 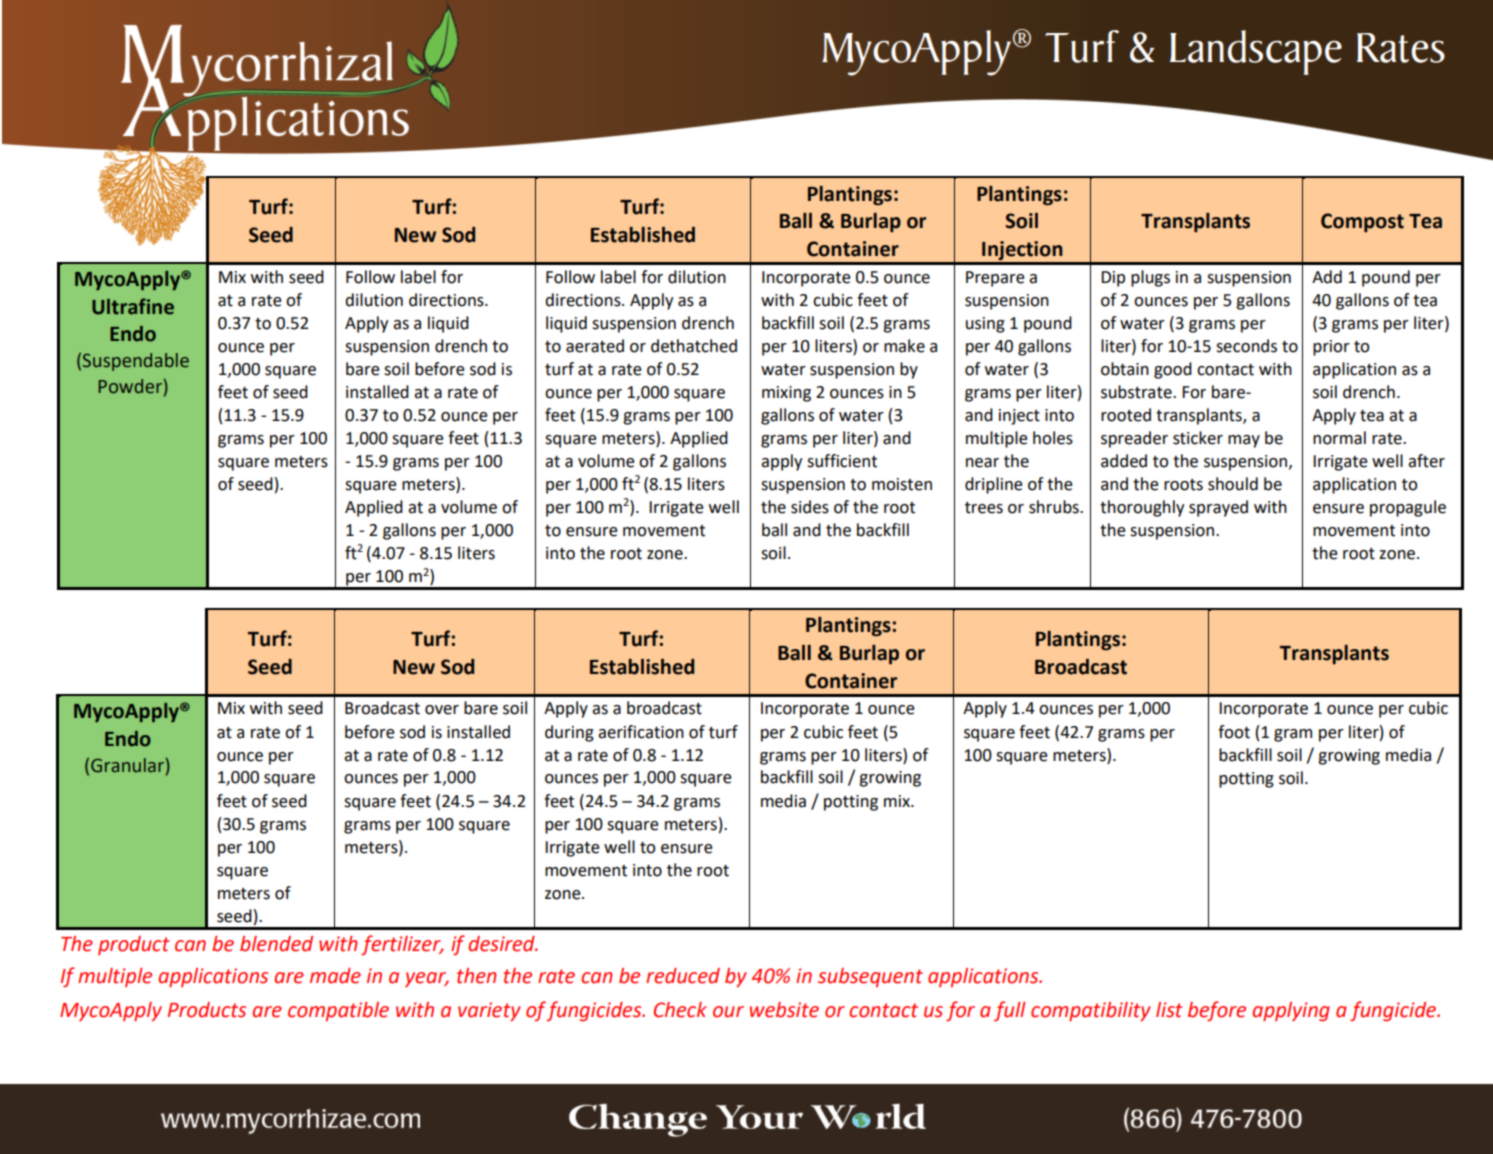 What do you see at coordinates (810, 507) in the screenshot?
I see `sides` at bounding box center [810, 507].
